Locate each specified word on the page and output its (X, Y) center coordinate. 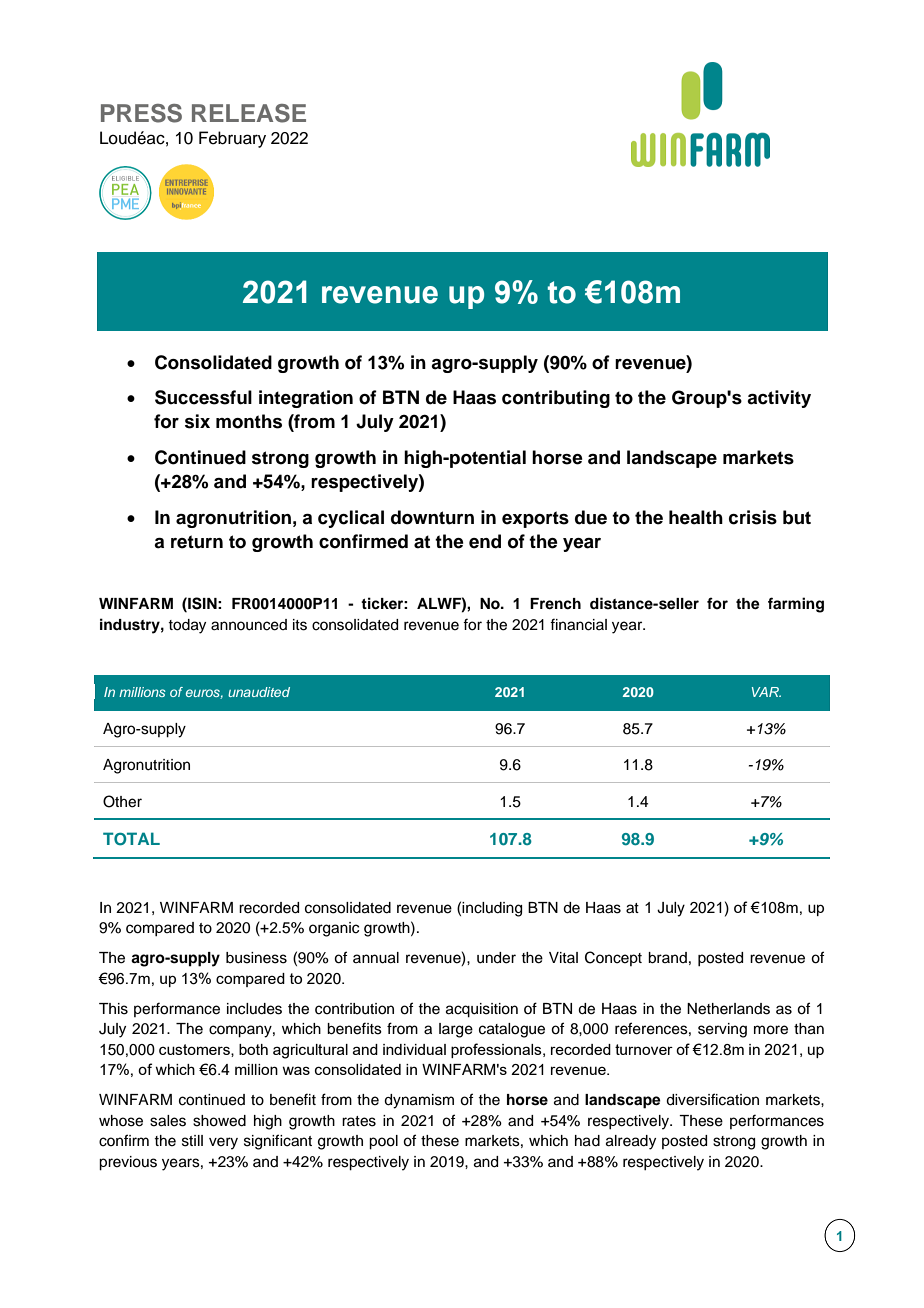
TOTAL (131, 839)
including (492, 909)
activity (779, 399)
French (555, 604)
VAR (766, 692)
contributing (556, 399)
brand (667, 958)
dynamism (419, 1101)
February (232, 139)
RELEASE (249, 113)
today (187, 626)
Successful (203, 397)
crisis (753, 517)
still (192, 1141)
